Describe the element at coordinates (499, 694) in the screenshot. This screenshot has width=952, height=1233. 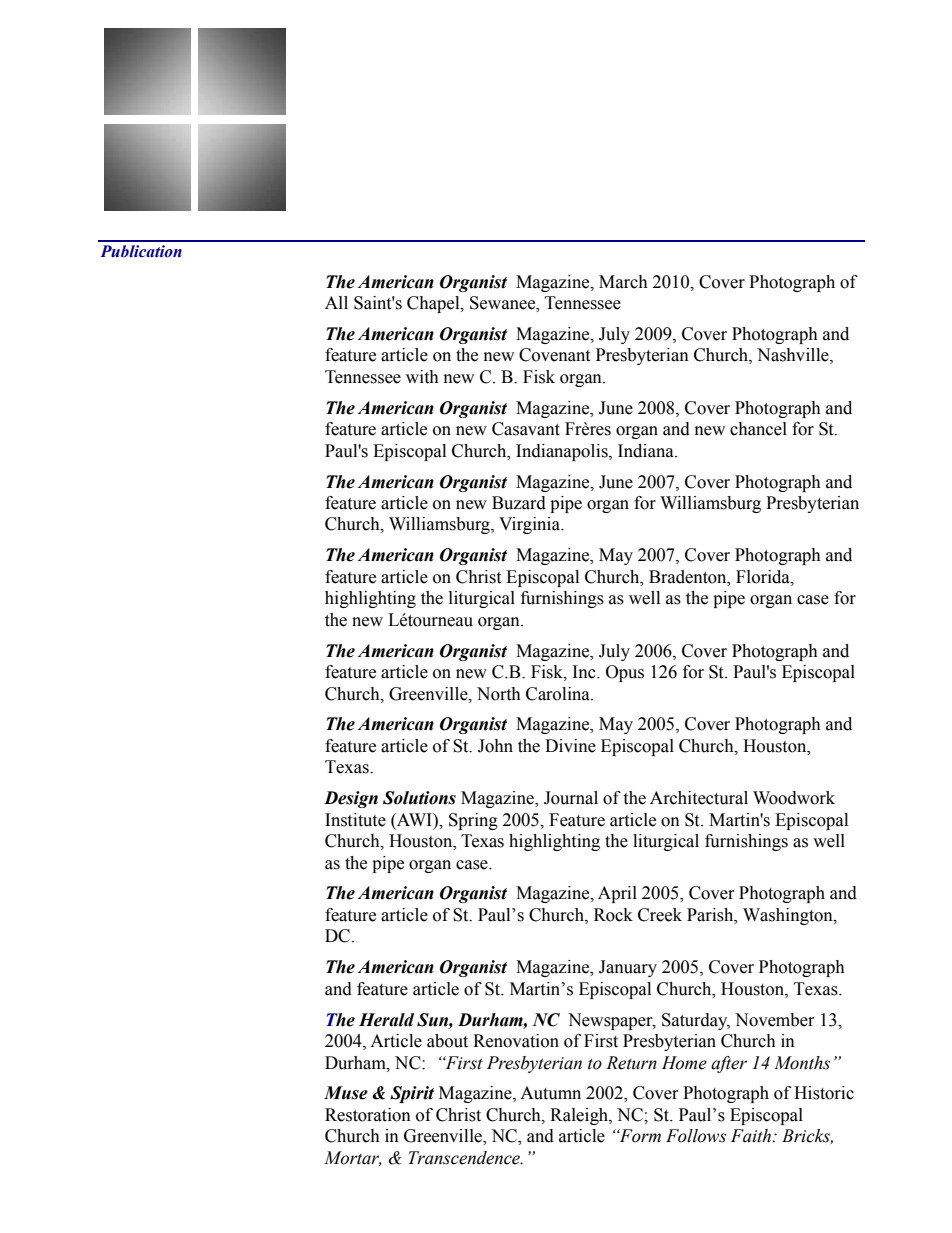
I see `North` at that location.
